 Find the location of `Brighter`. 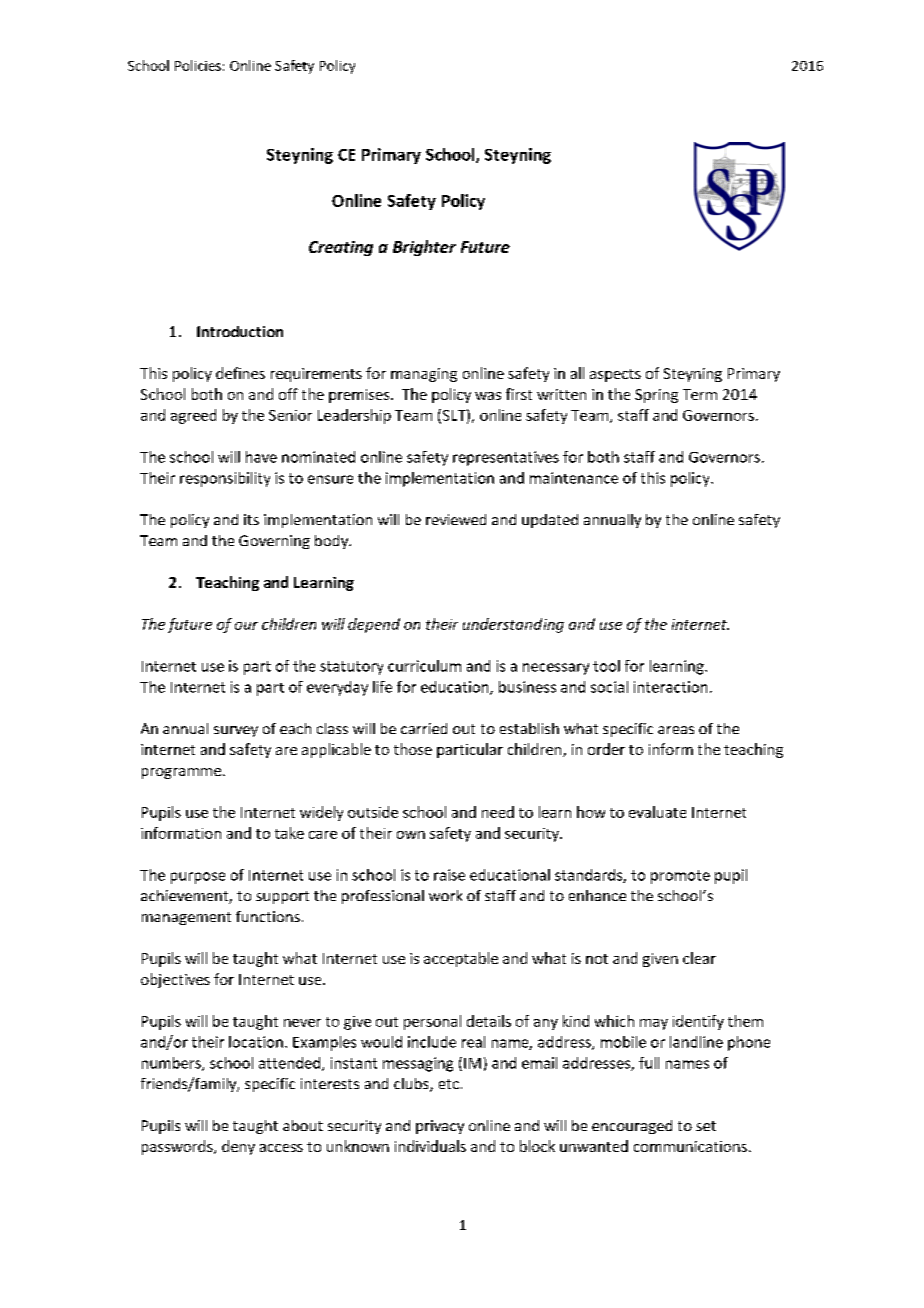

Brighter is located at coordinates (424, 248).
